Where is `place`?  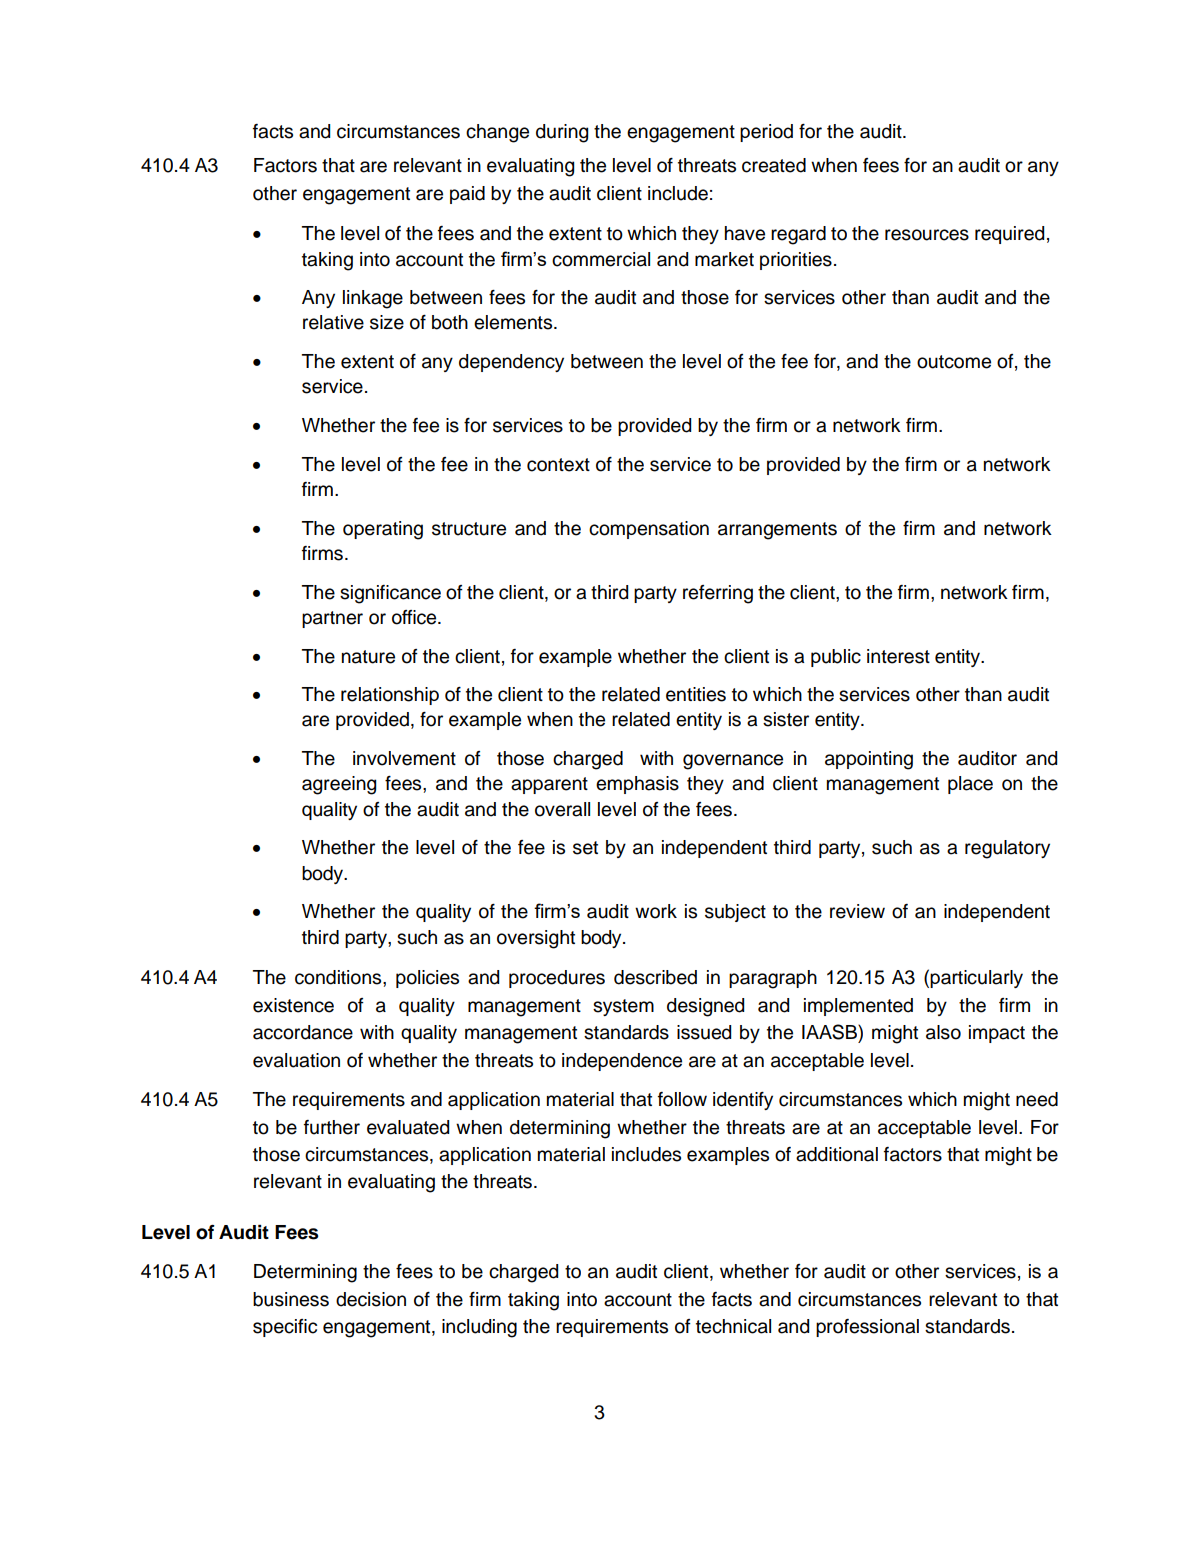
place is located at coordinates (970, 785).
